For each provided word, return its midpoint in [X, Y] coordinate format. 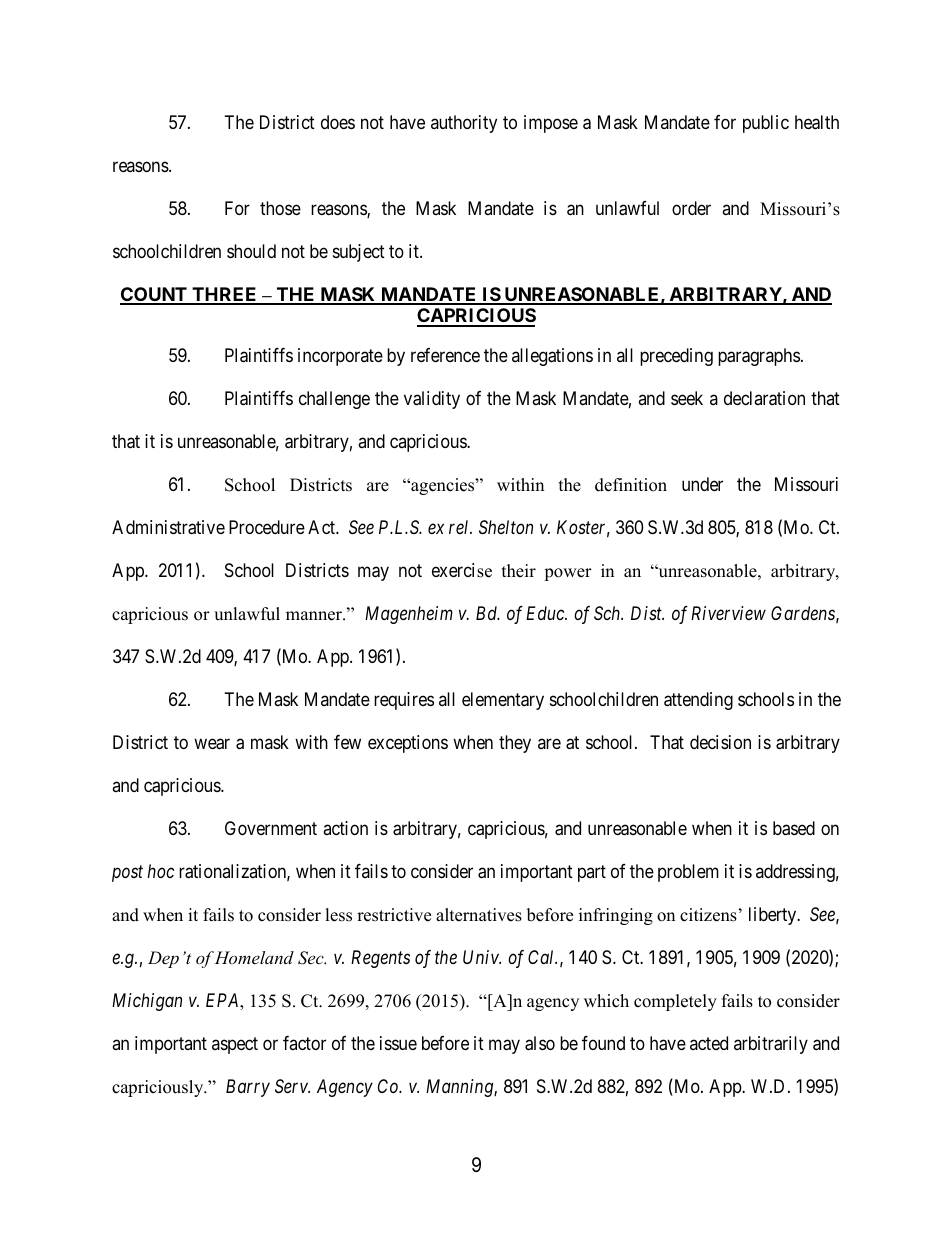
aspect [235, 1045]
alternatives [479, 915]
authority [464, 124]
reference [445, 355]
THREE [225, 295]
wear [212, 744]
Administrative [168, 527]
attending [698, 701]
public [766, 124]
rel [460, 527]
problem [688, 873]
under [702, 484]
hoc [161, 871]
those [280, 208]
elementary [503, 701]
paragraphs [759, 357]
